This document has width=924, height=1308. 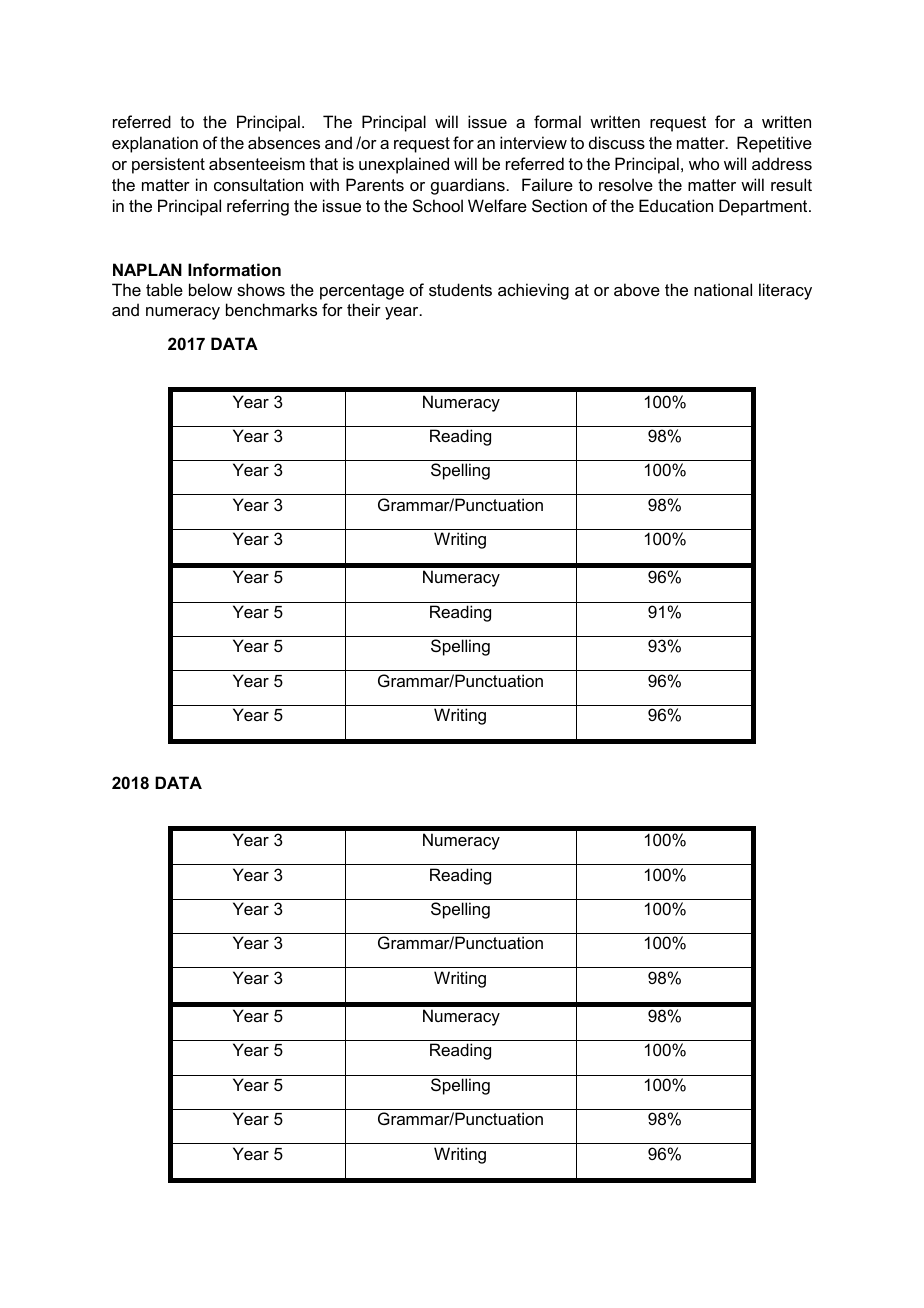 What do you see at coordinates (774, 144) in the document?
I see `Repetitive` at bounding box center [774, 144].
